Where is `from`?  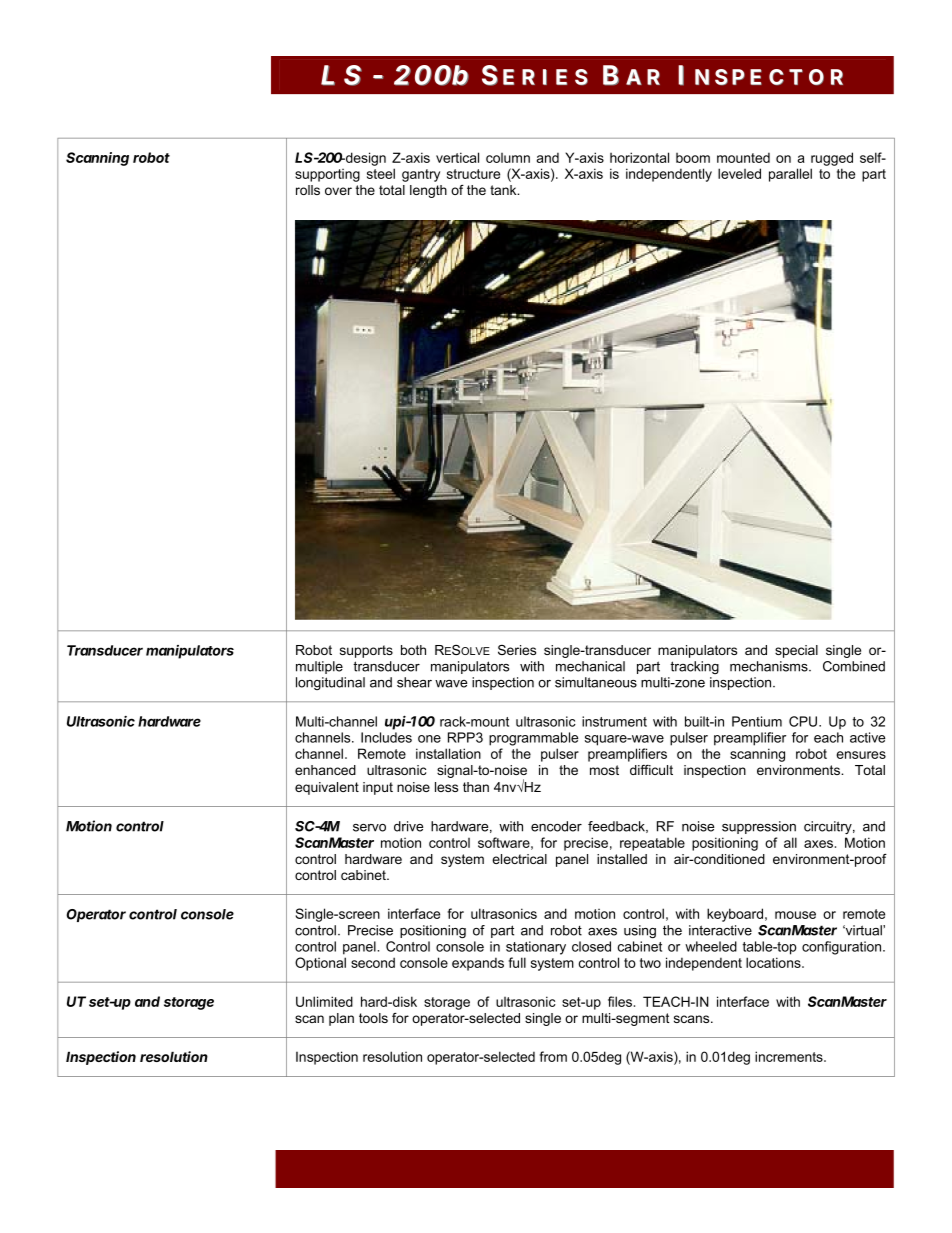
from is located at coordinates (553, 1056).
